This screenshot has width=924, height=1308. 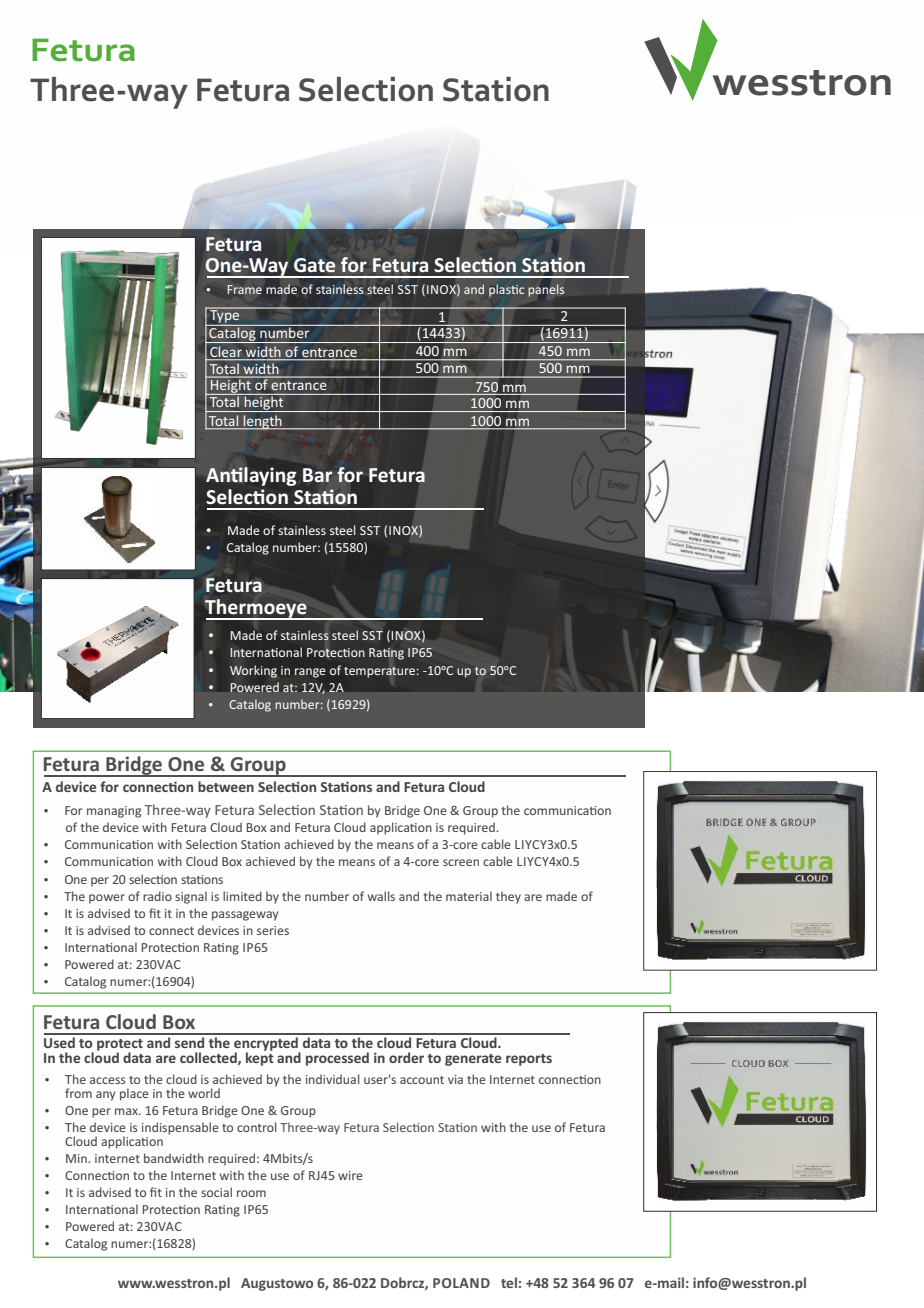 I want to click on panels, so click(x=546, y=290).
